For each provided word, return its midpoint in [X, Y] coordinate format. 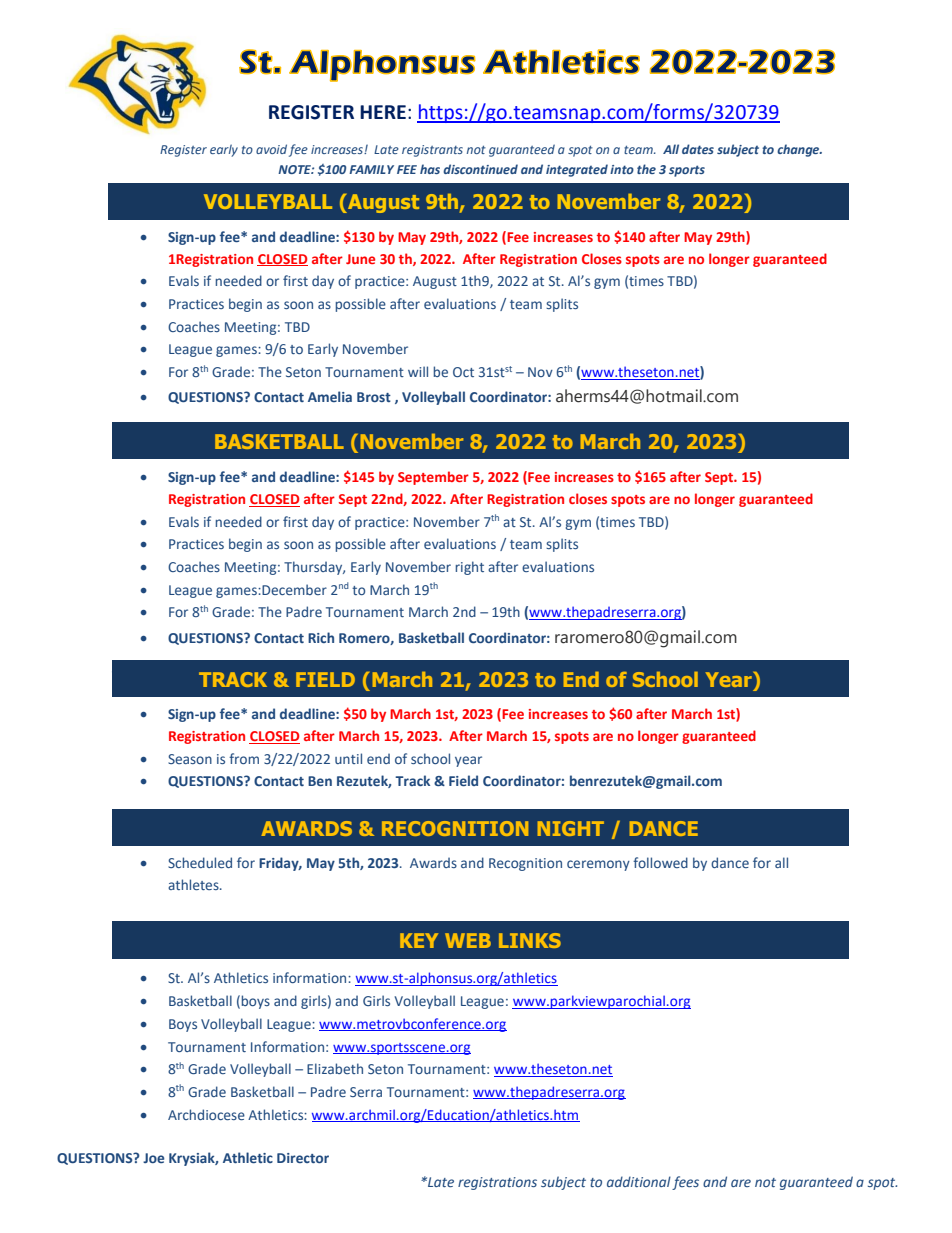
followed [660, 862]
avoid [271, 149]
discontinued [480, 169]
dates [698, 149]
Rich [321, 637]
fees [685, 1183]
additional [639, 1181]
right [470, 568]
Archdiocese [206, 1114]
